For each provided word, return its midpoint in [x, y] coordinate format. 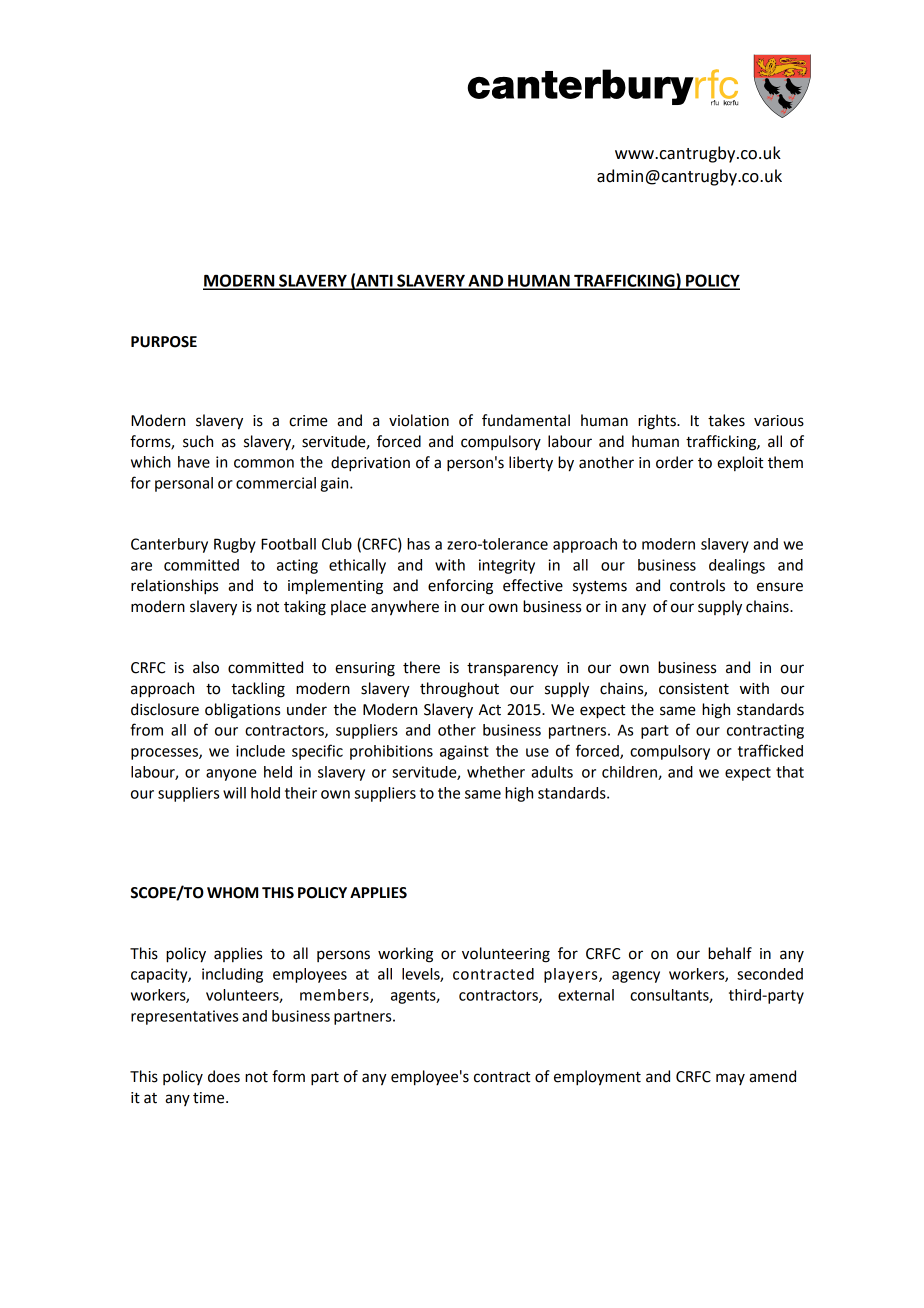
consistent [694, 689]
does [224, 1076]
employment [597, 1078]
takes [726, 420]
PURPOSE [164, 342]
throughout [459, 690]
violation [419, 420]
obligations [242, 711]
